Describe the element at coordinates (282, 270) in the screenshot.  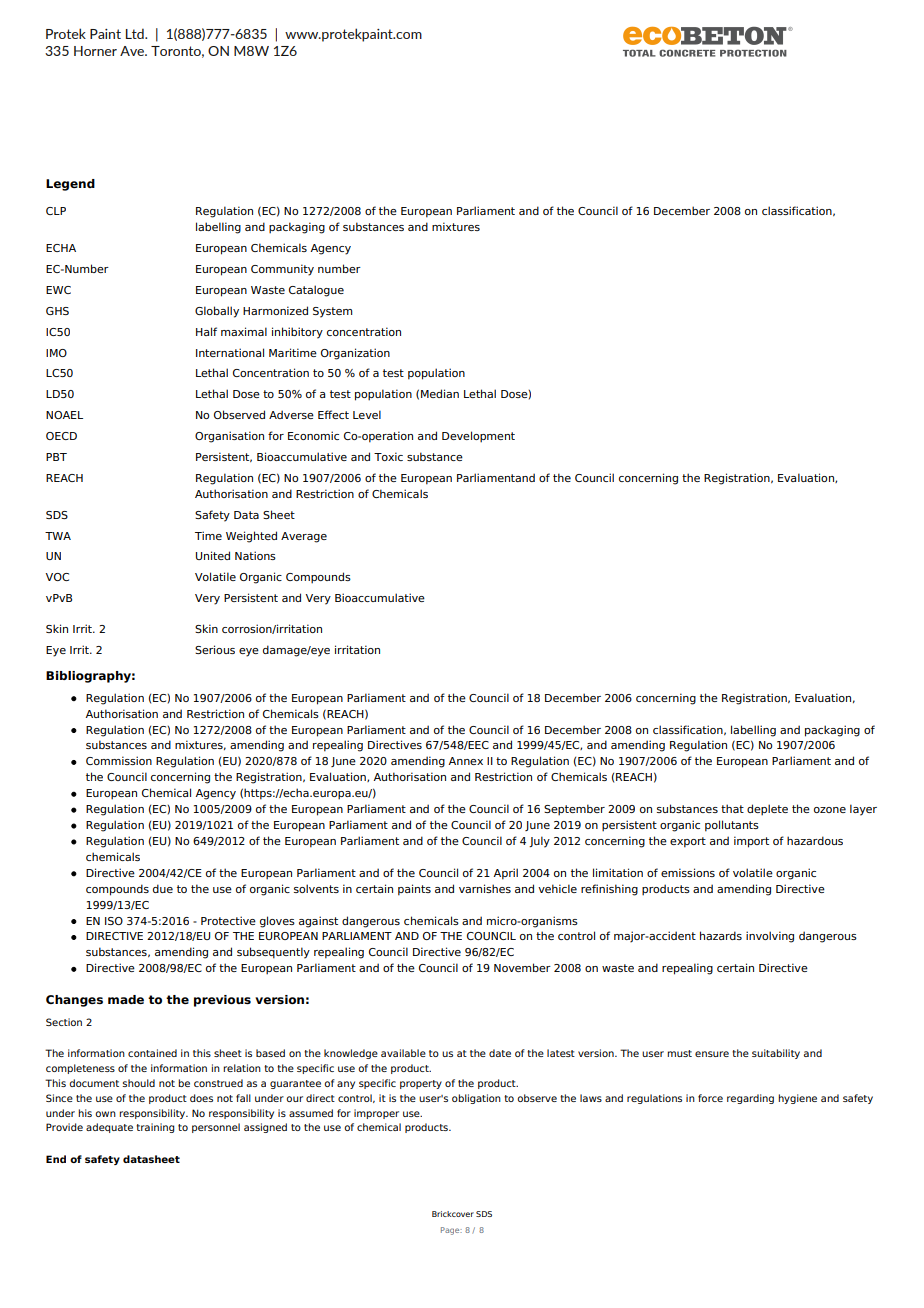
I see `Community` at that location.
